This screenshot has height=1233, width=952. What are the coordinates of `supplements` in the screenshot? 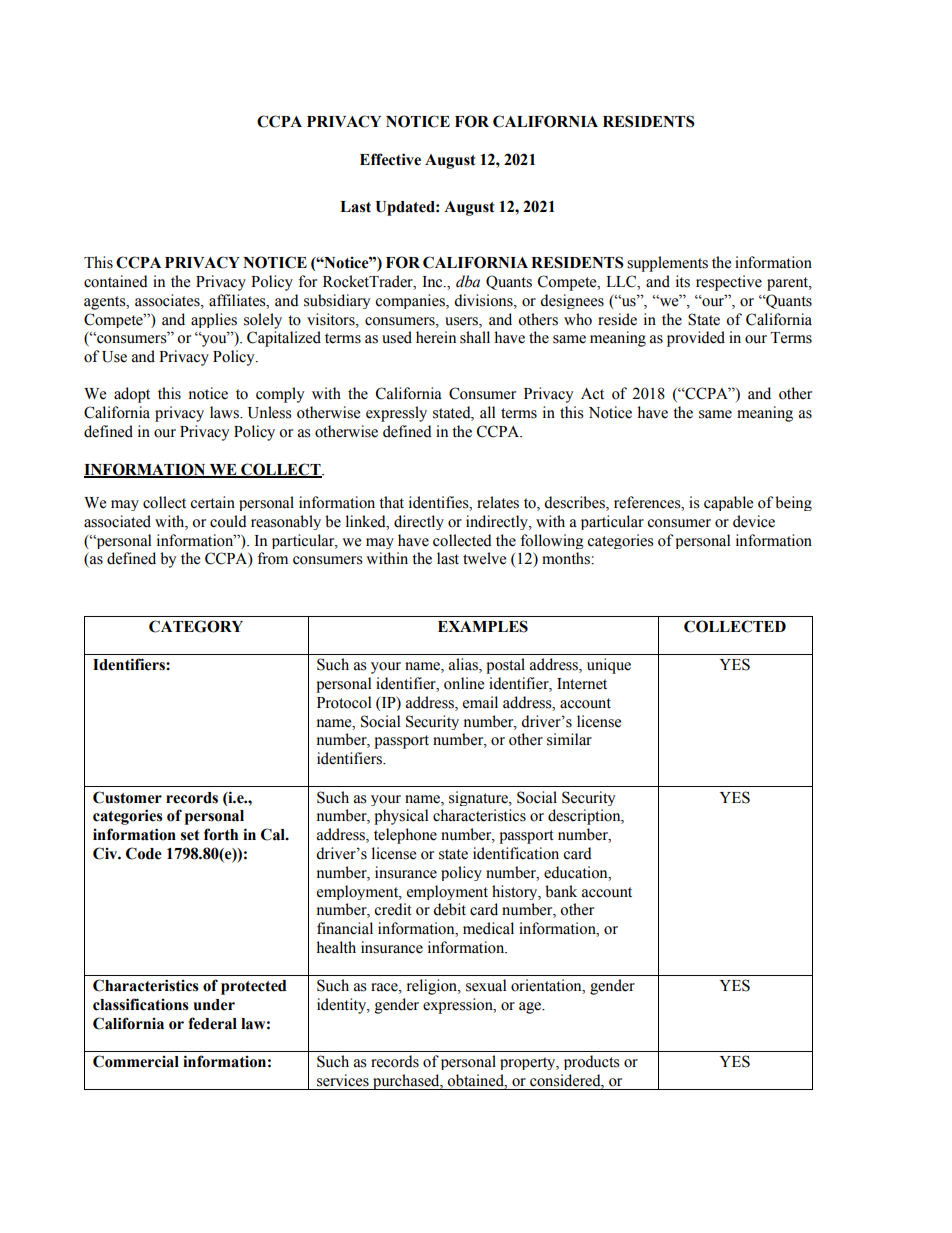 It's located at (667, 264).
